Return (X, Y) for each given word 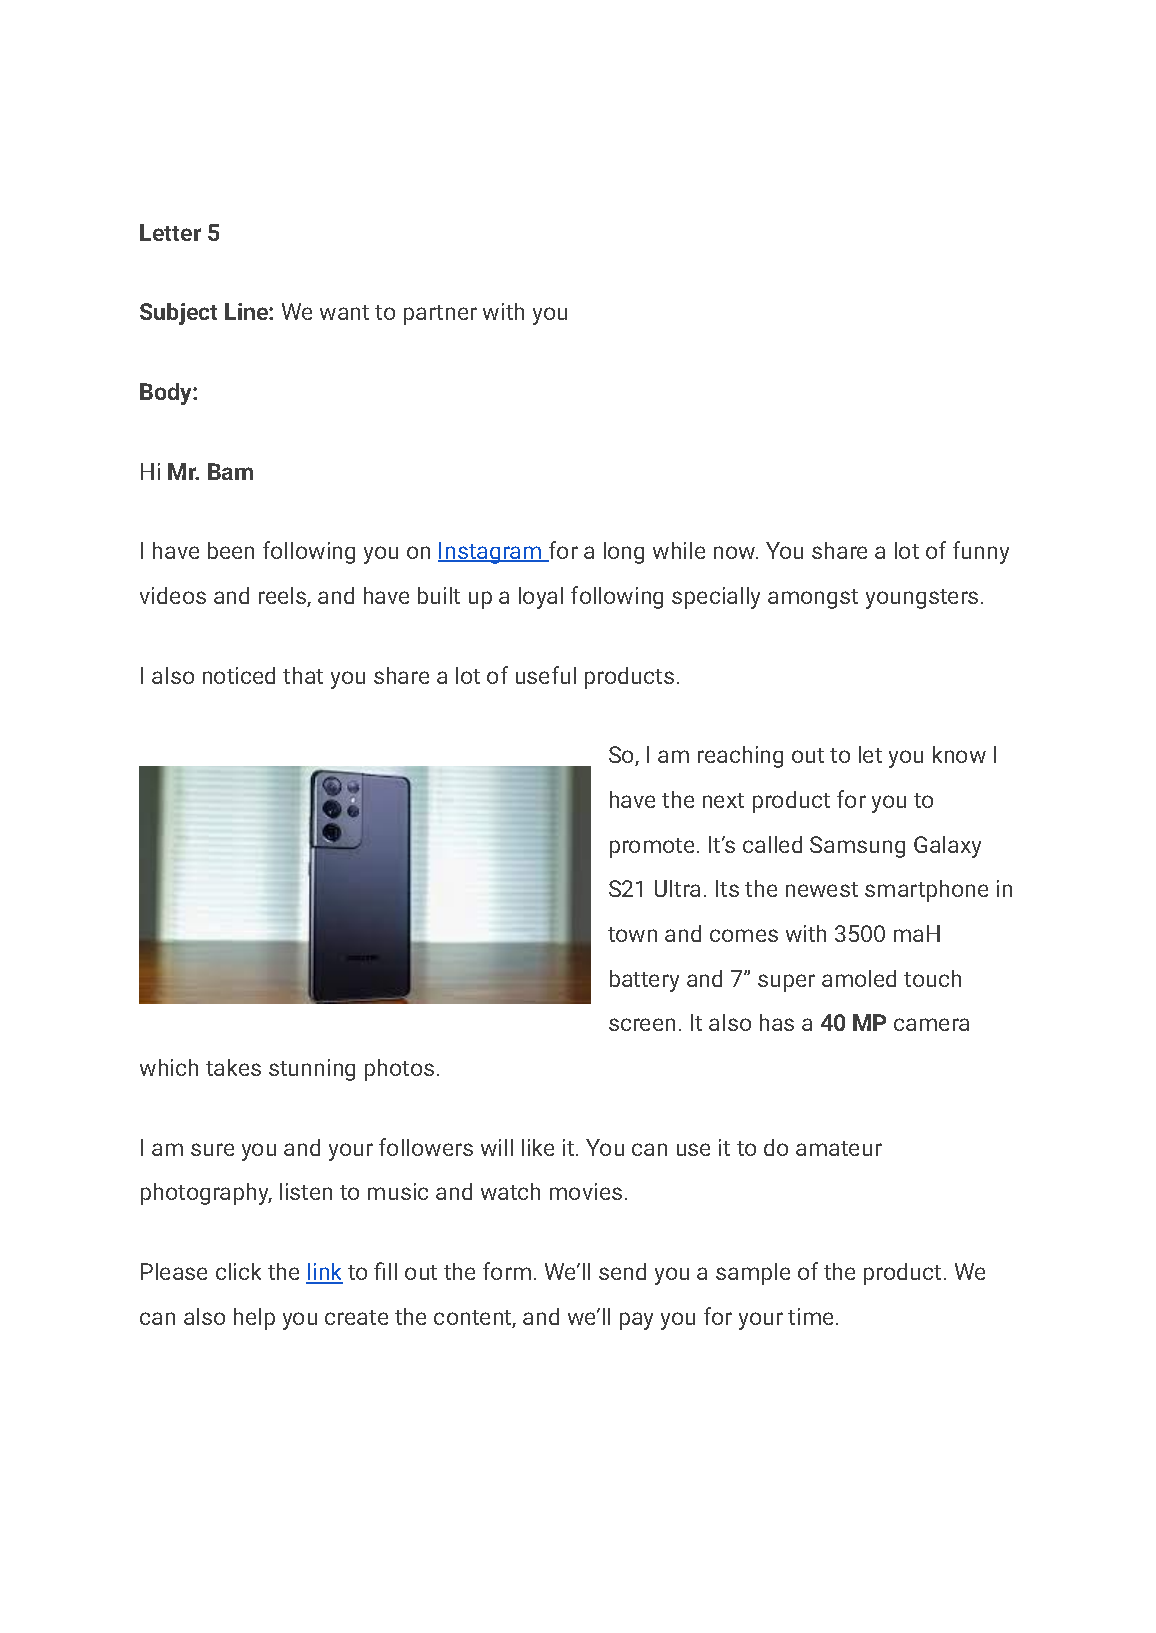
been (231, 550)
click (238, 1271)
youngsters (922, 599)
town (632, 934)
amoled (859, 978)
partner (440, 315)
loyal (541, 598)
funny (981, 552)
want (344, 312)
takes (233, 1067)
